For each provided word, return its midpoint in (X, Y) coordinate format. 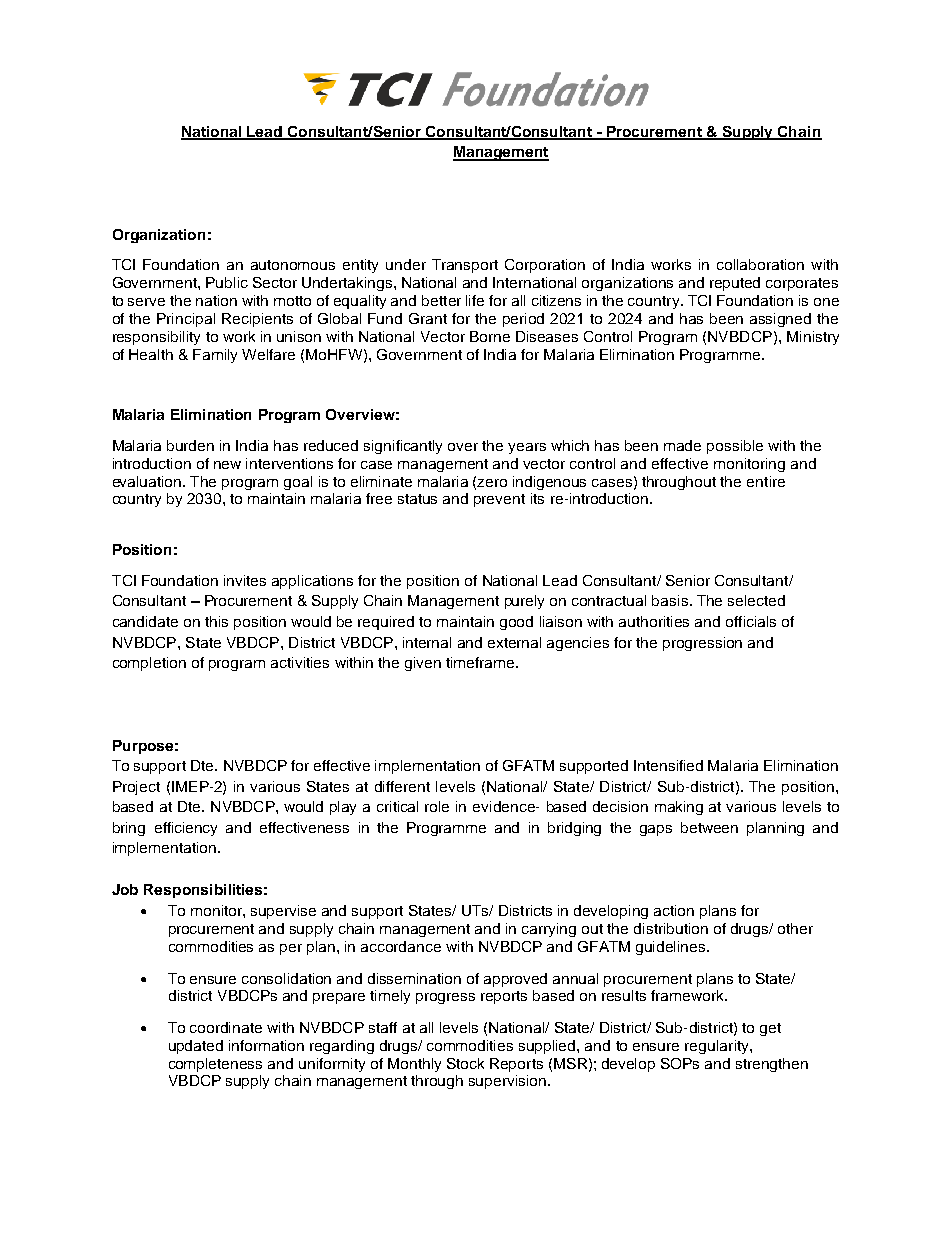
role (437, 806)
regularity (718, 1047)
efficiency (186, 829)
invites (245, 580)
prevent (499, 500)
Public (227, 282)
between (709, 827)
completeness (215, 1065)
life (475, 300)
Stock (465, 1063)
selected (756, 600)
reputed (735, 284)
